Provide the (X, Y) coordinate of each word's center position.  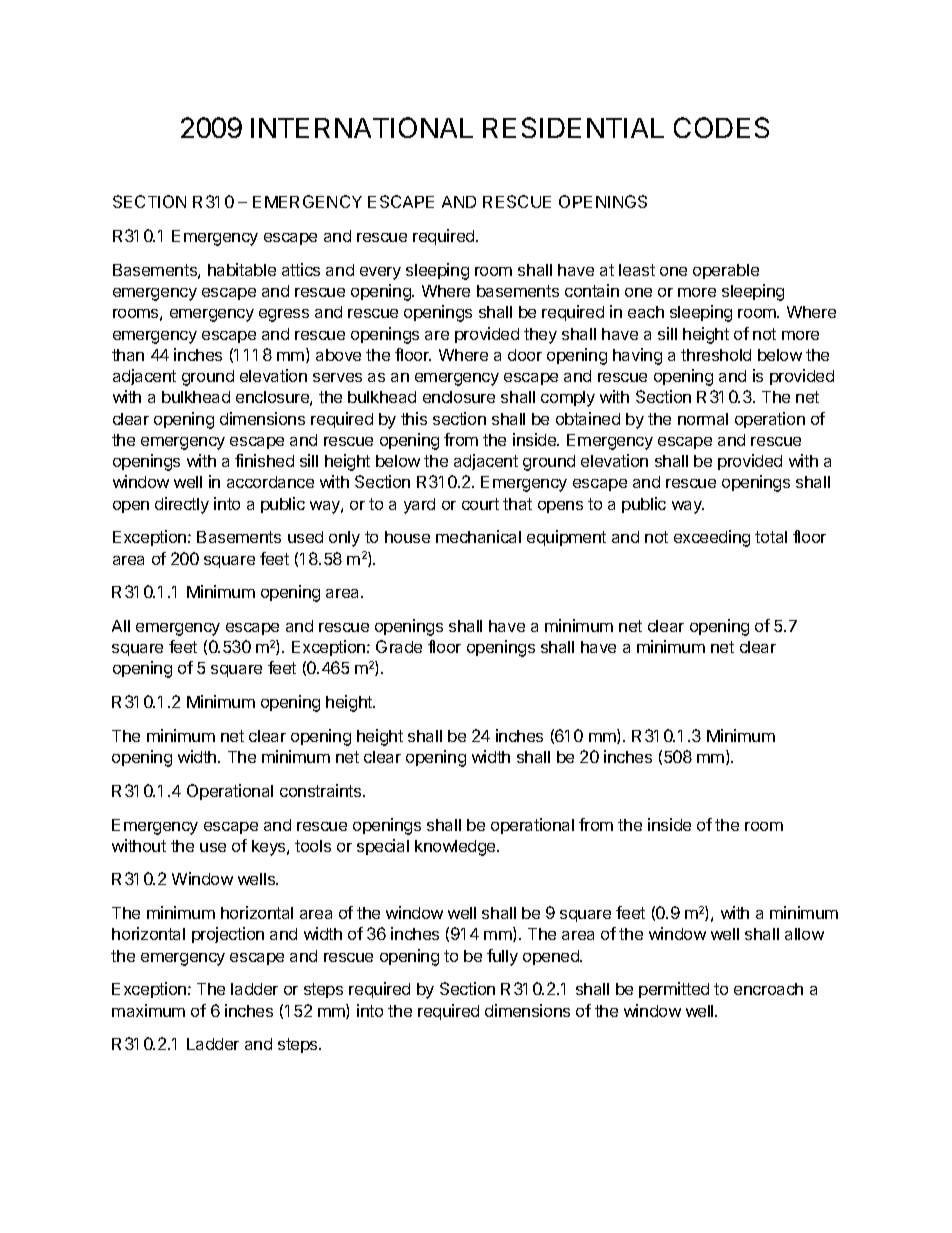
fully (502, 957)
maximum (148, 1010)
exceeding (712, 538)
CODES (721, 127)
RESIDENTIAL (573, 127)
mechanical (478, 536)
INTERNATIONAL (362, 127)
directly (182, 505)
